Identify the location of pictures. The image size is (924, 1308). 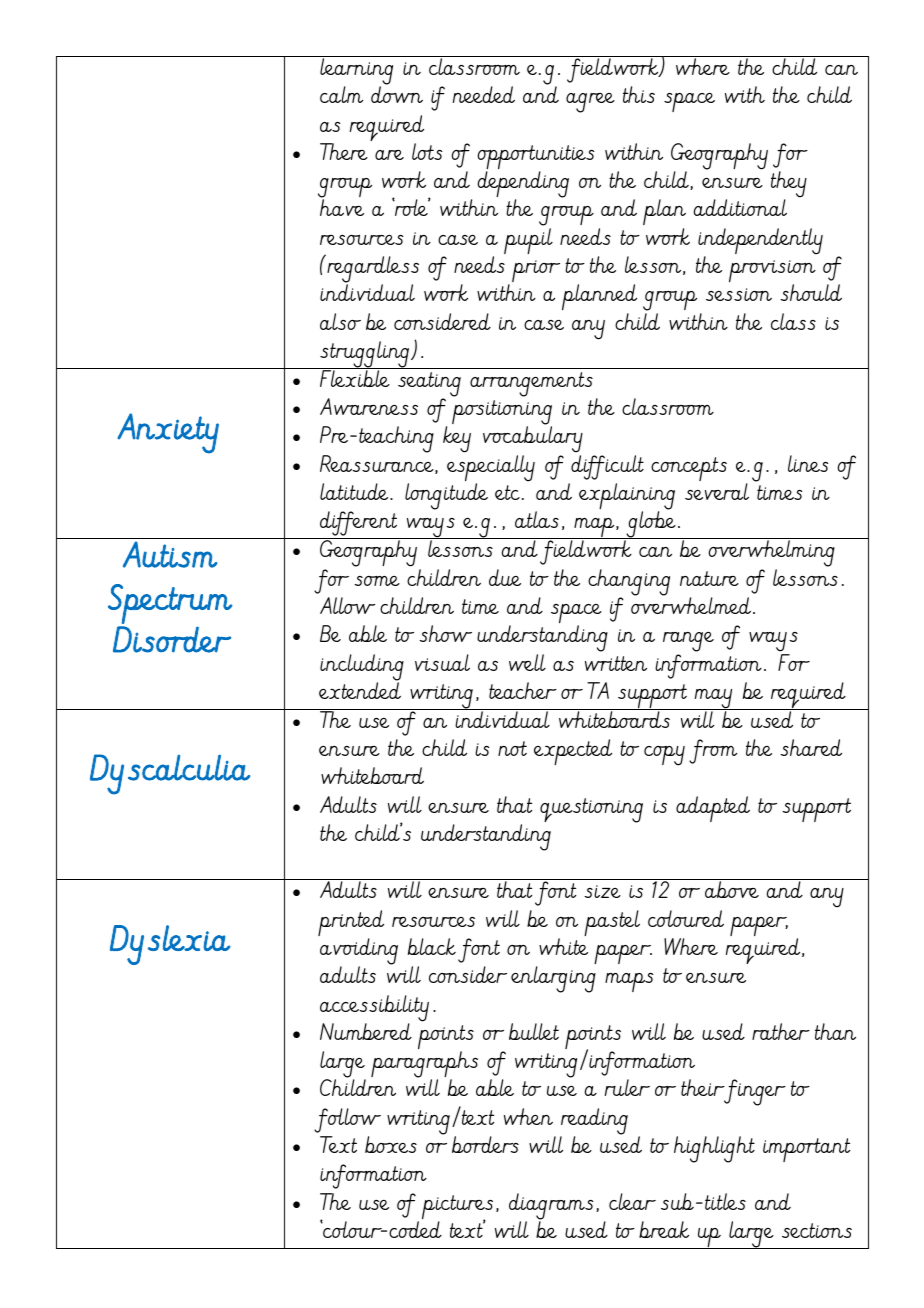
(457, 1208).
